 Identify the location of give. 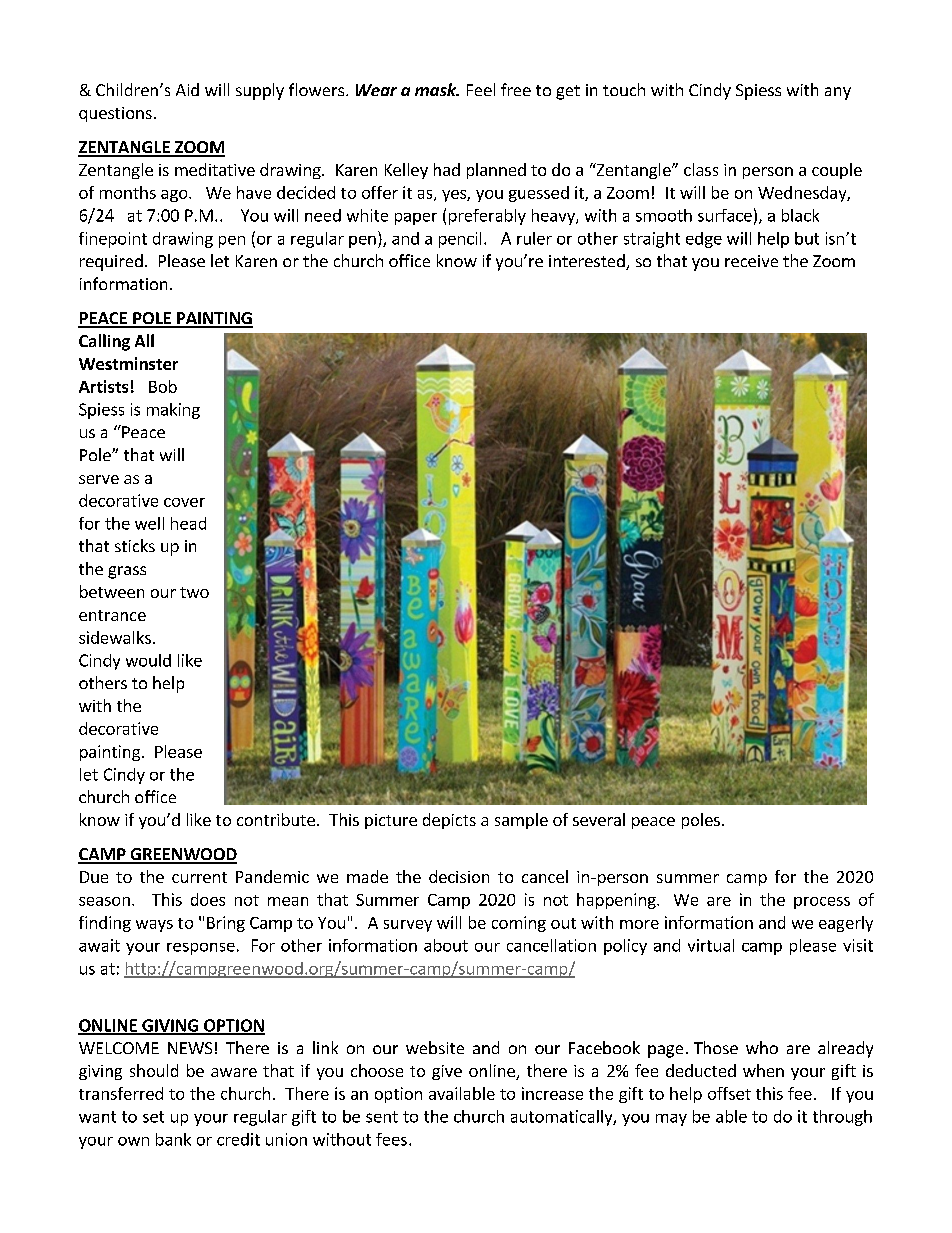
(447, 1072).
